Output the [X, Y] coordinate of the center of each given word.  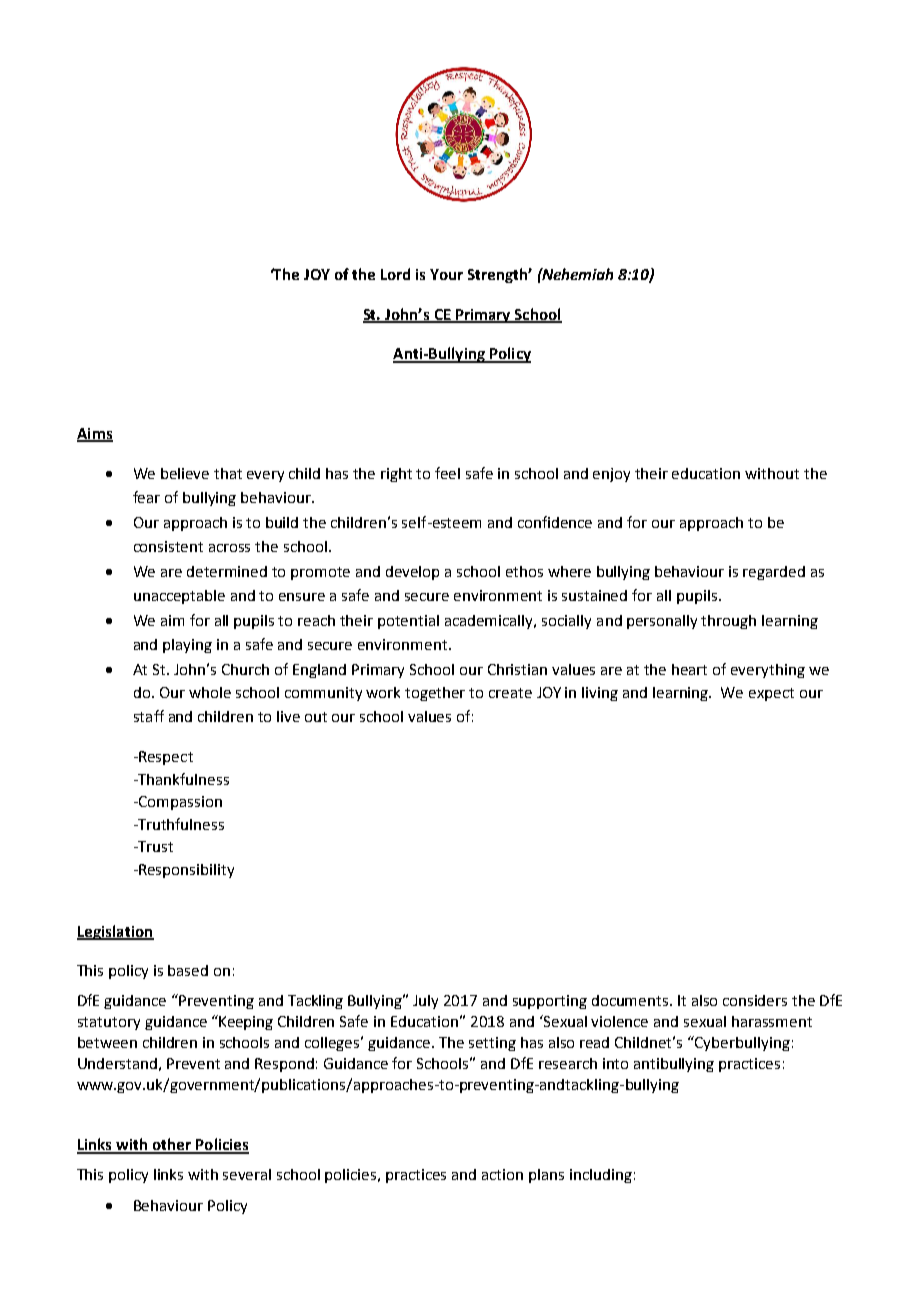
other [172, 1145]
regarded [774, 573]
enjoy [611, 475]
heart [689, 669]
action [502, 1174]
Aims [95, 434]
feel [447, 473]
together [435, 694]
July [425, 1002]
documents [631, 1000]
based [188, 970]
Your [446, 274]
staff [149, 716]
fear [146, 497]
